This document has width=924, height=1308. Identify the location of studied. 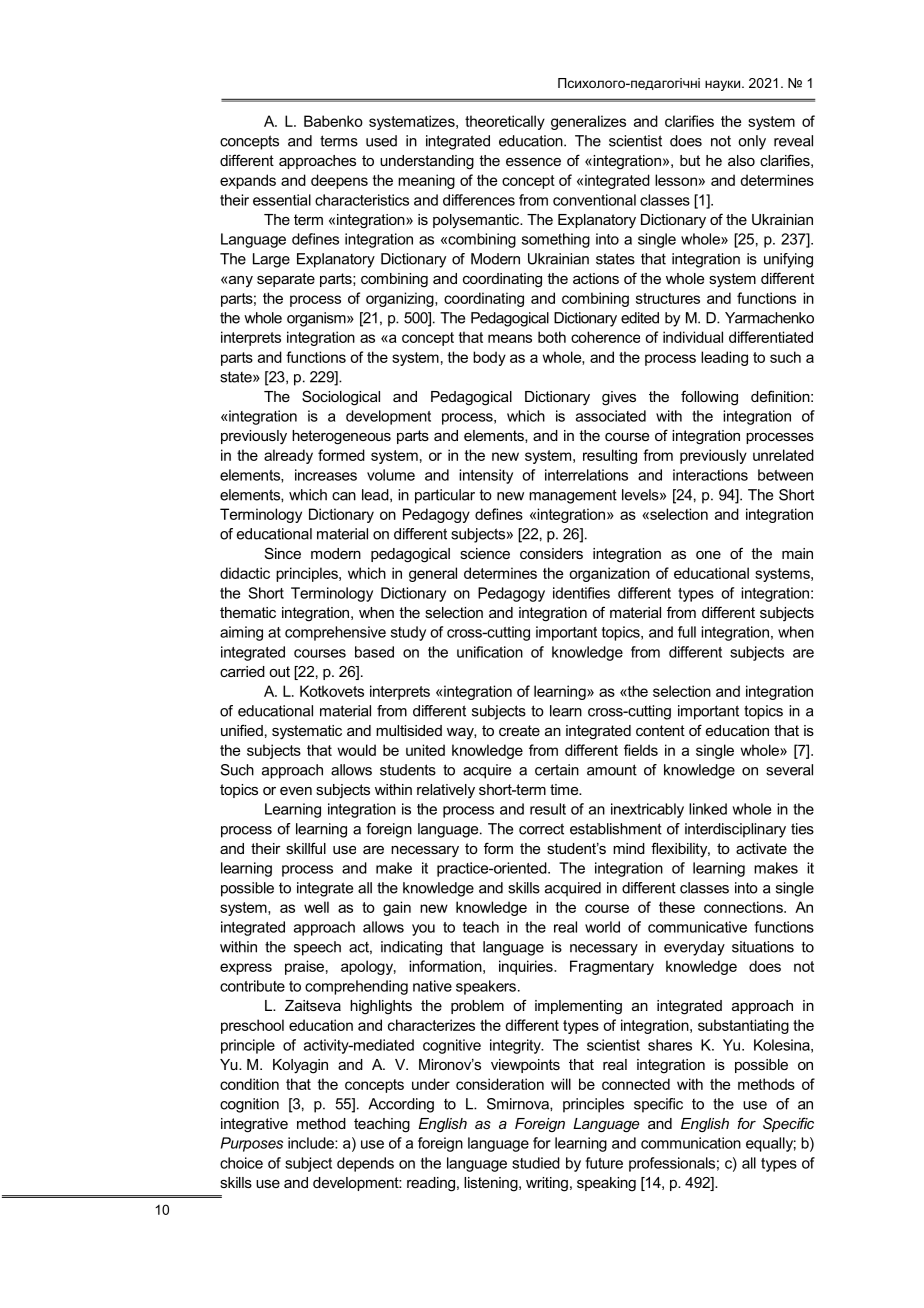
(536, 1163).
